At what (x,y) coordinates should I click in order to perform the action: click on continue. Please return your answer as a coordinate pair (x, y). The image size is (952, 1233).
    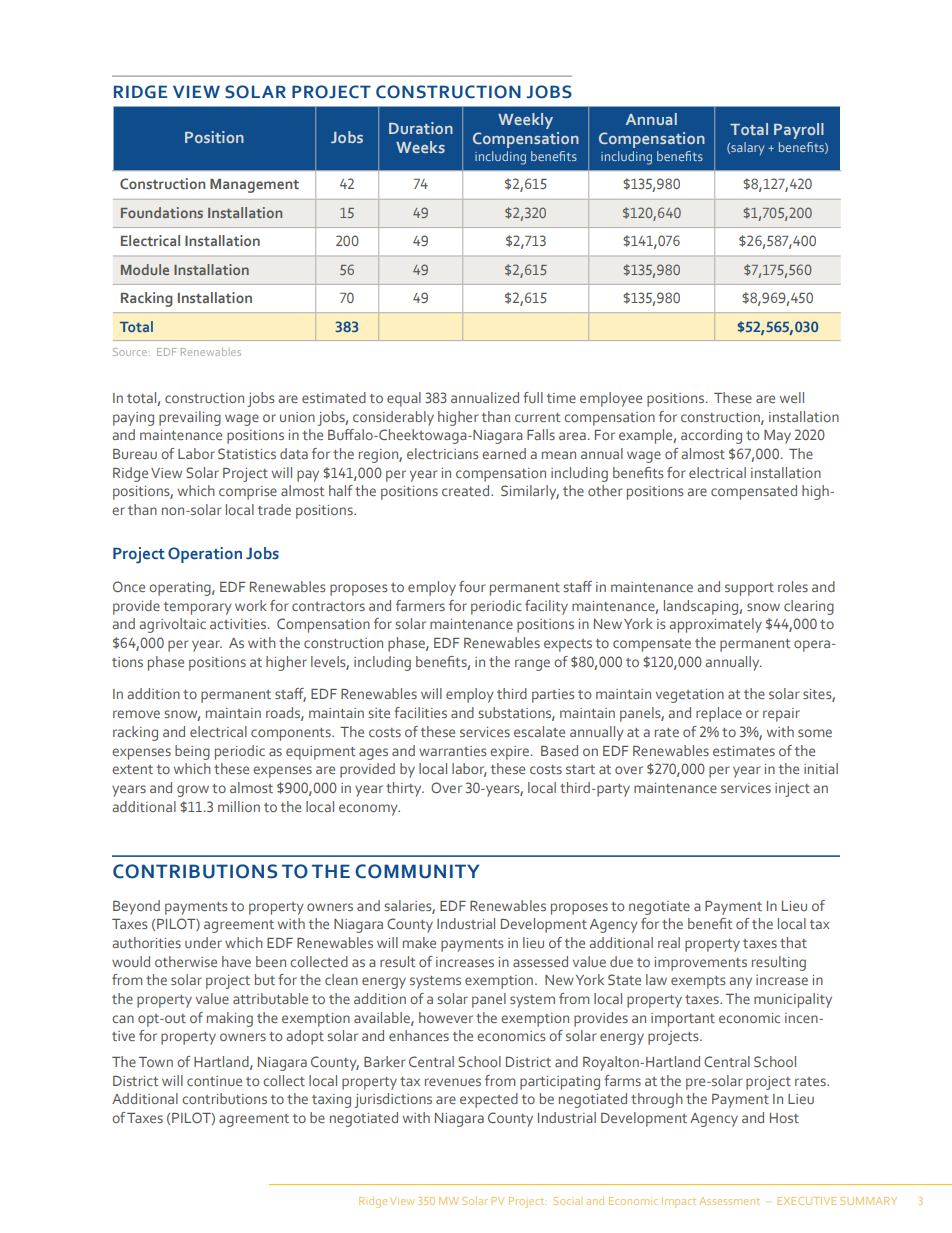
    Looking at the image, I should click on (214, 1081).
